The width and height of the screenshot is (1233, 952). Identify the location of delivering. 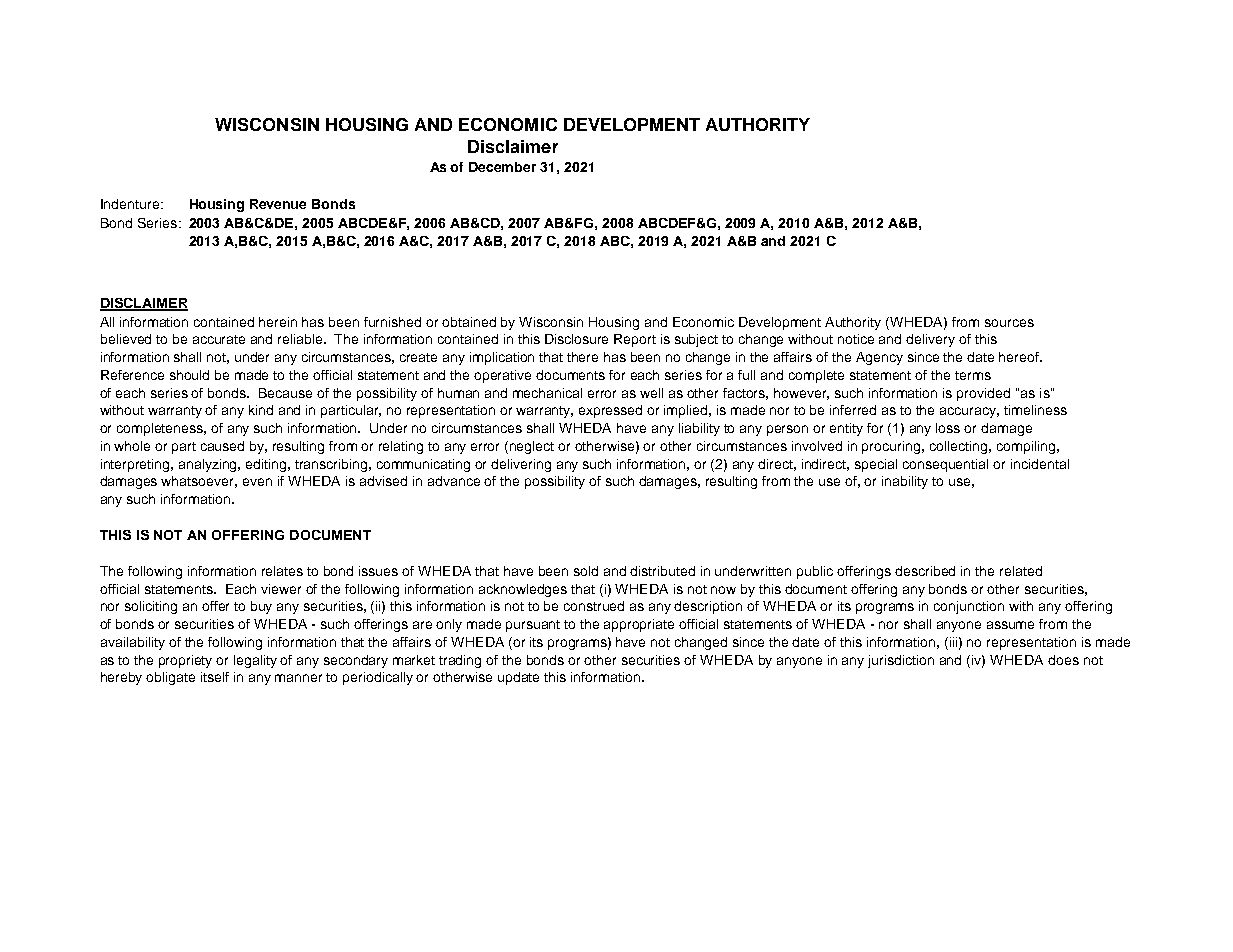
(521, 465).
